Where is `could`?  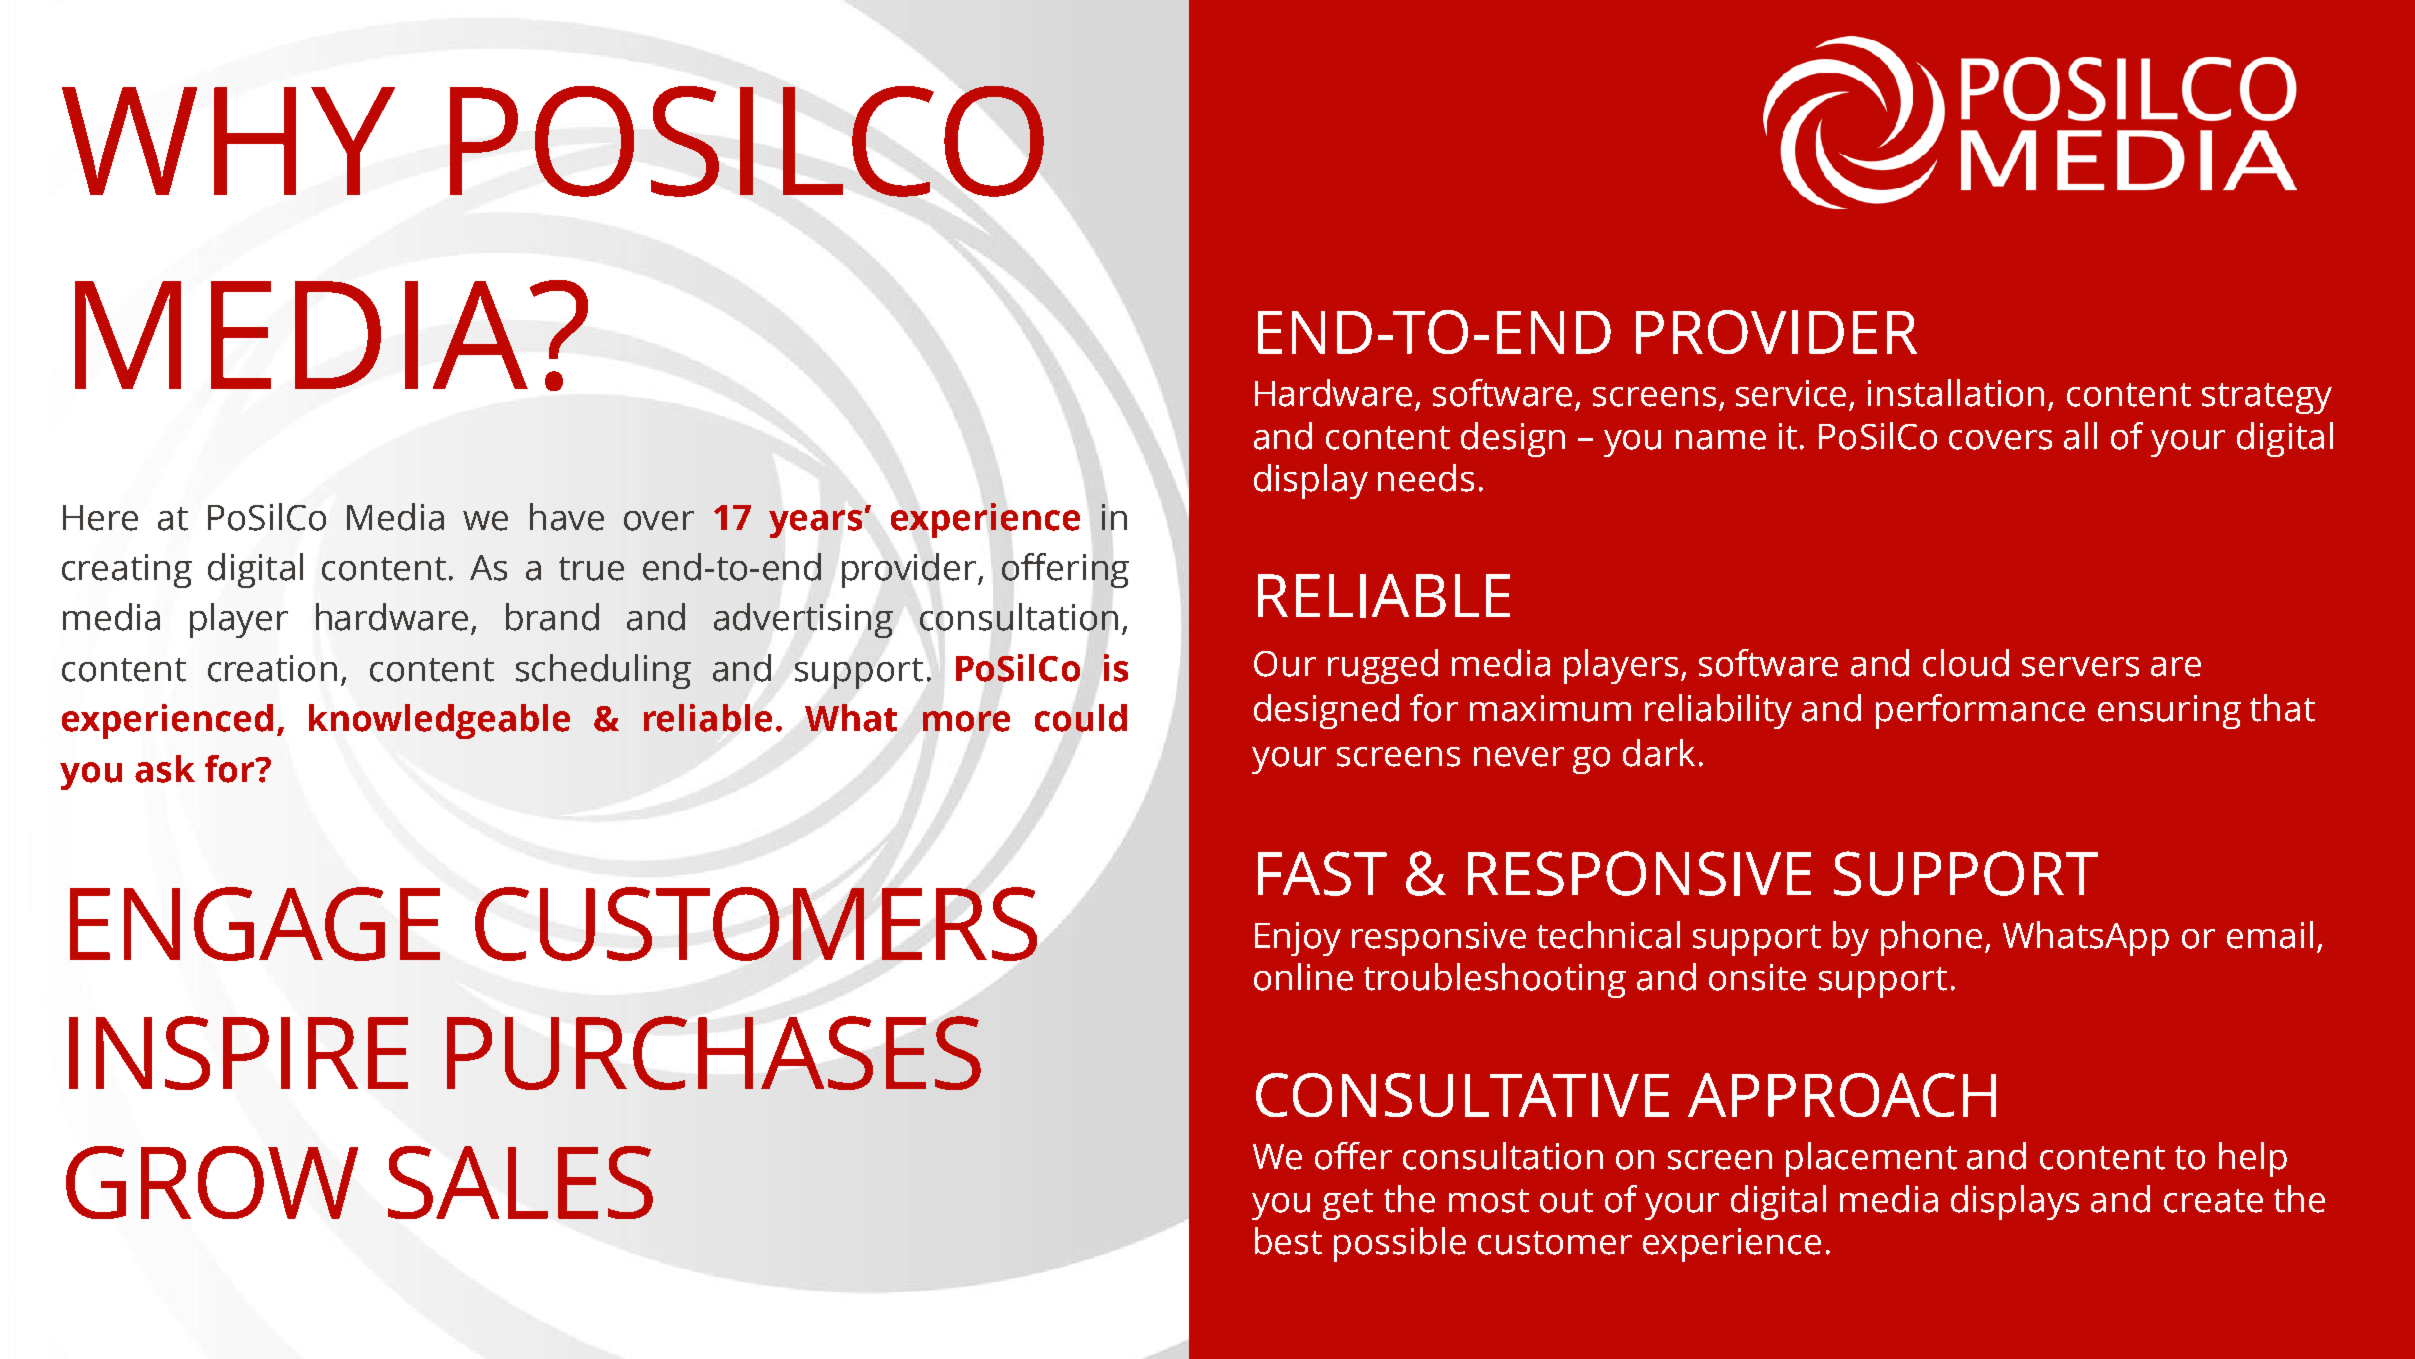
could is located at coordinates (1081, 718).
